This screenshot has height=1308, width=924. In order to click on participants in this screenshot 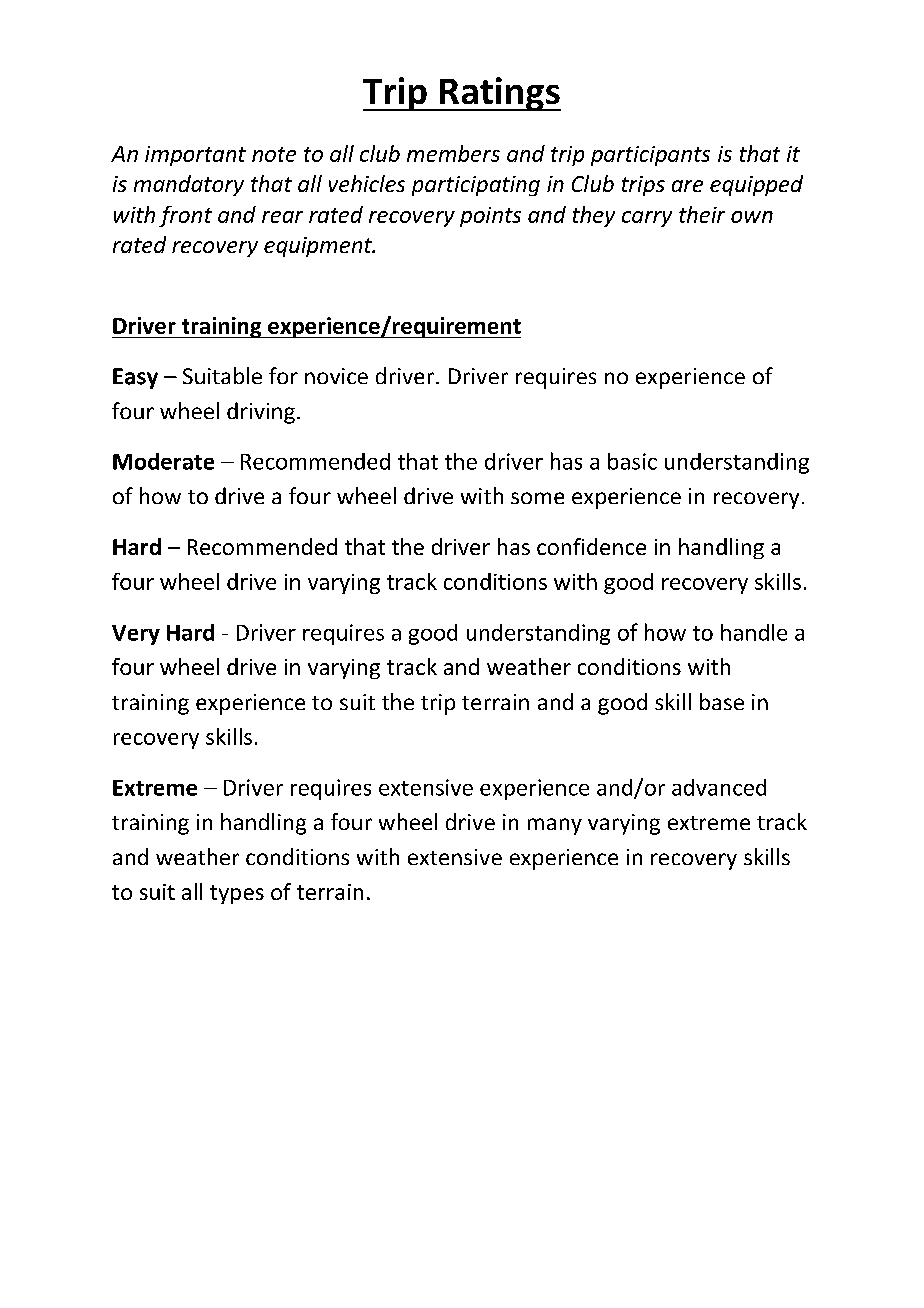, I will do `click(650, 156)`.
